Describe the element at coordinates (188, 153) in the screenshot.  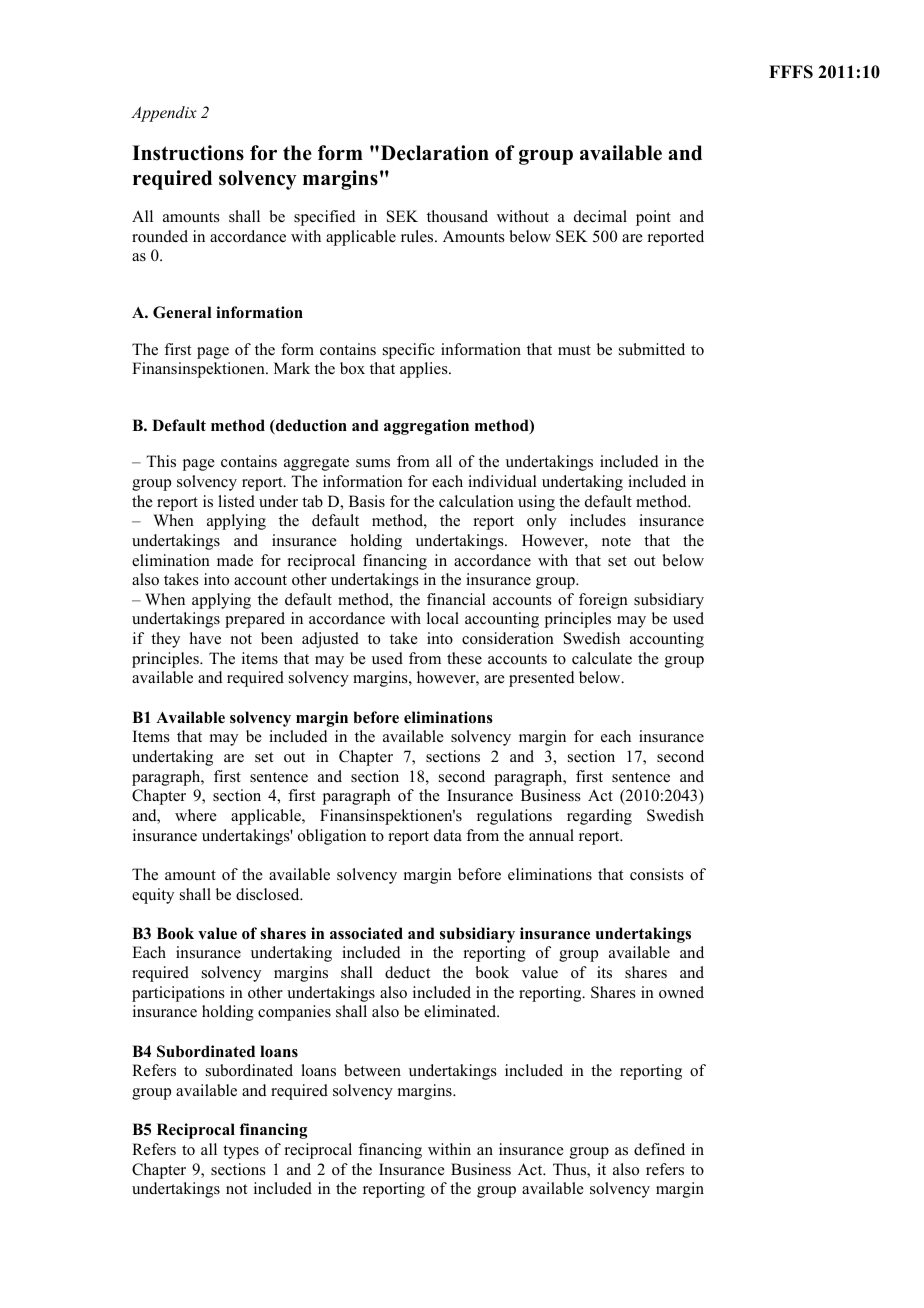
I see `Instructions` at that location.
